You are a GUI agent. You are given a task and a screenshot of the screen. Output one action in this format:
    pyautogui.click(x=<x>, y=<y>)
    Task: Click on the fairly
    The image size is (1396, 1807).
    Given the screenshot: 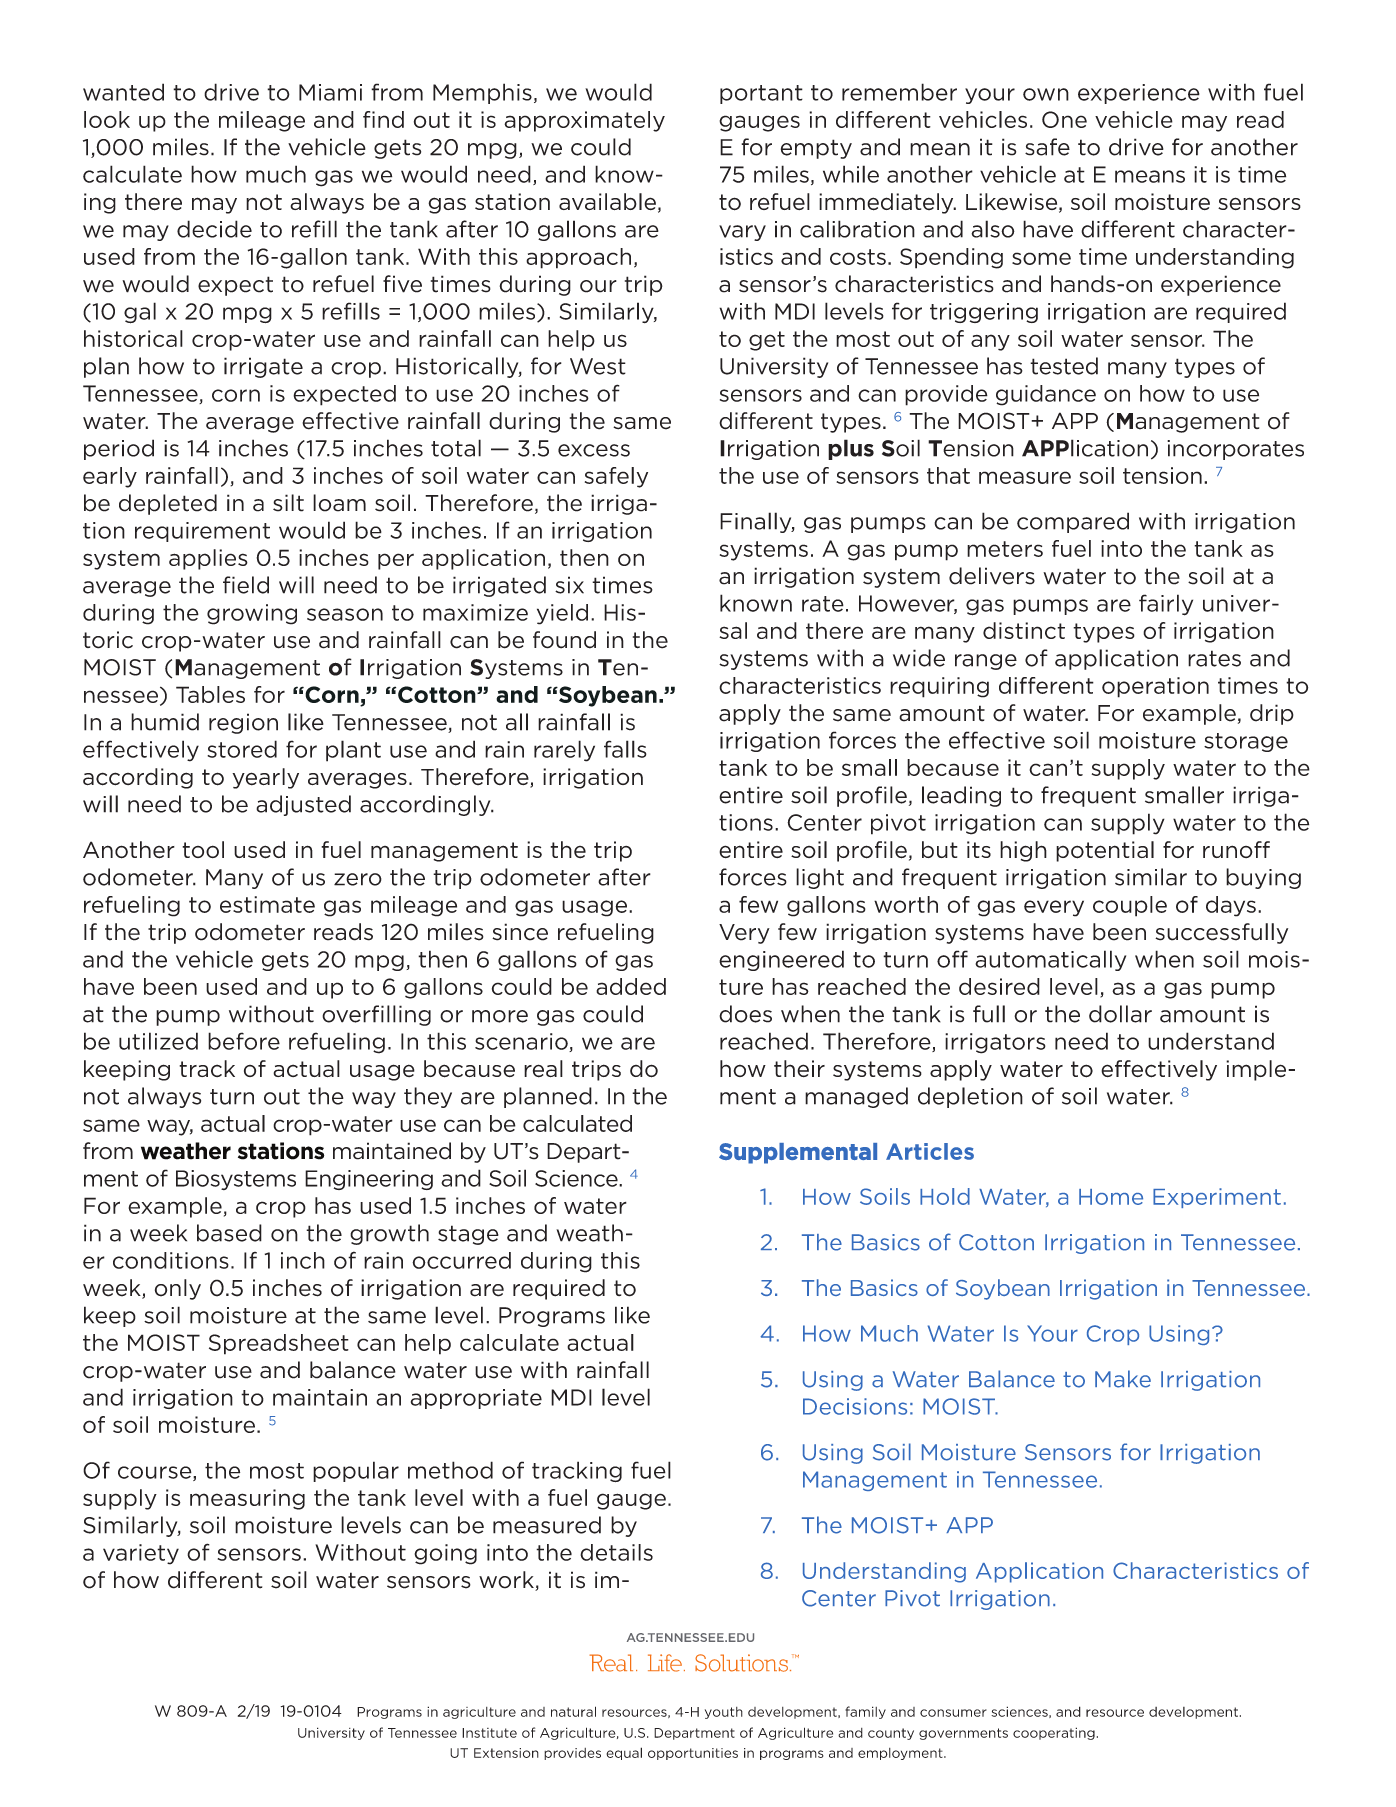 What is the action you would take?
    pyautogui.click(x=1166, y=605)
